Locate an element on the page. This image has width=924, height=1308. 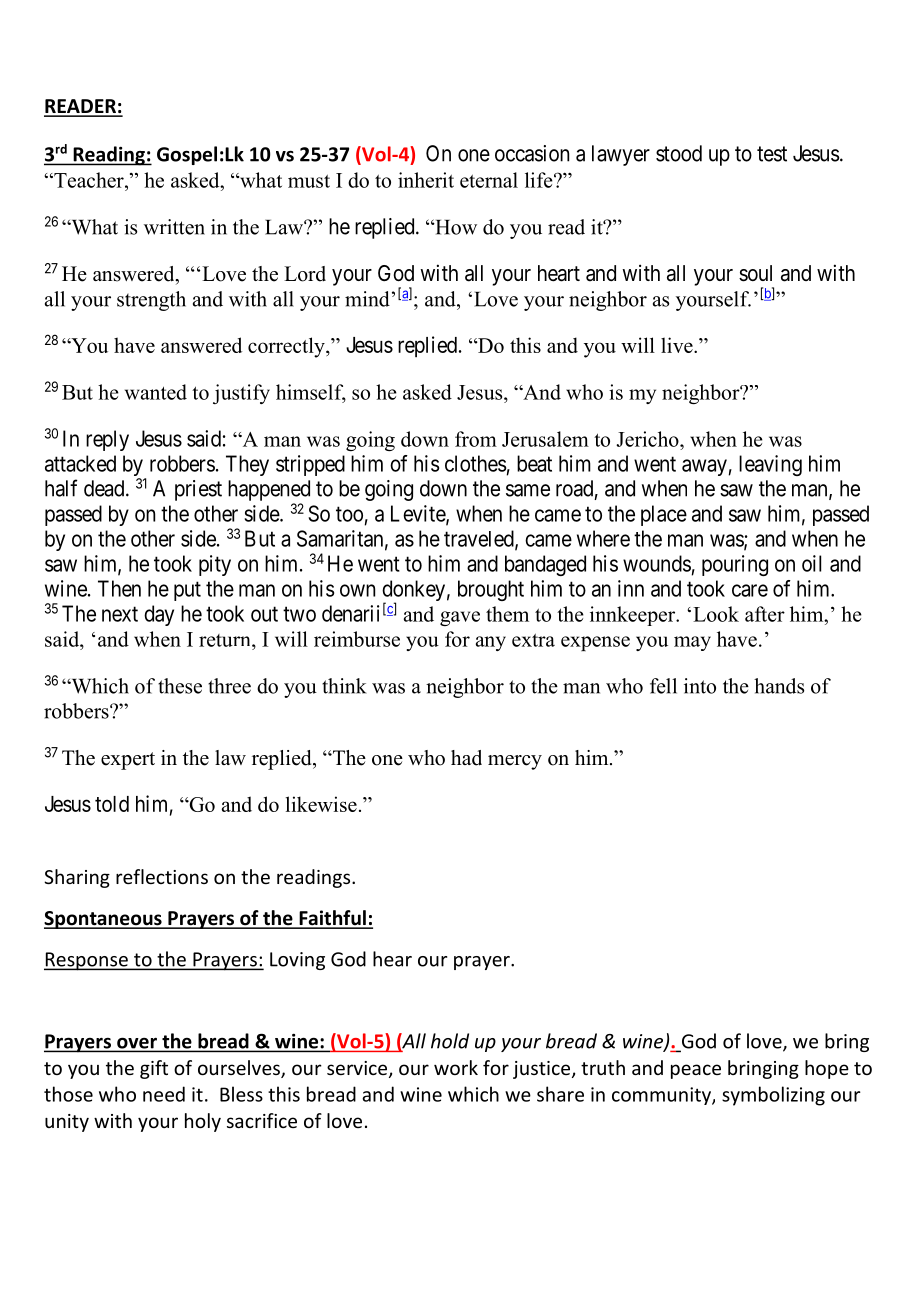
need is located at coordinates (164, 1094).
